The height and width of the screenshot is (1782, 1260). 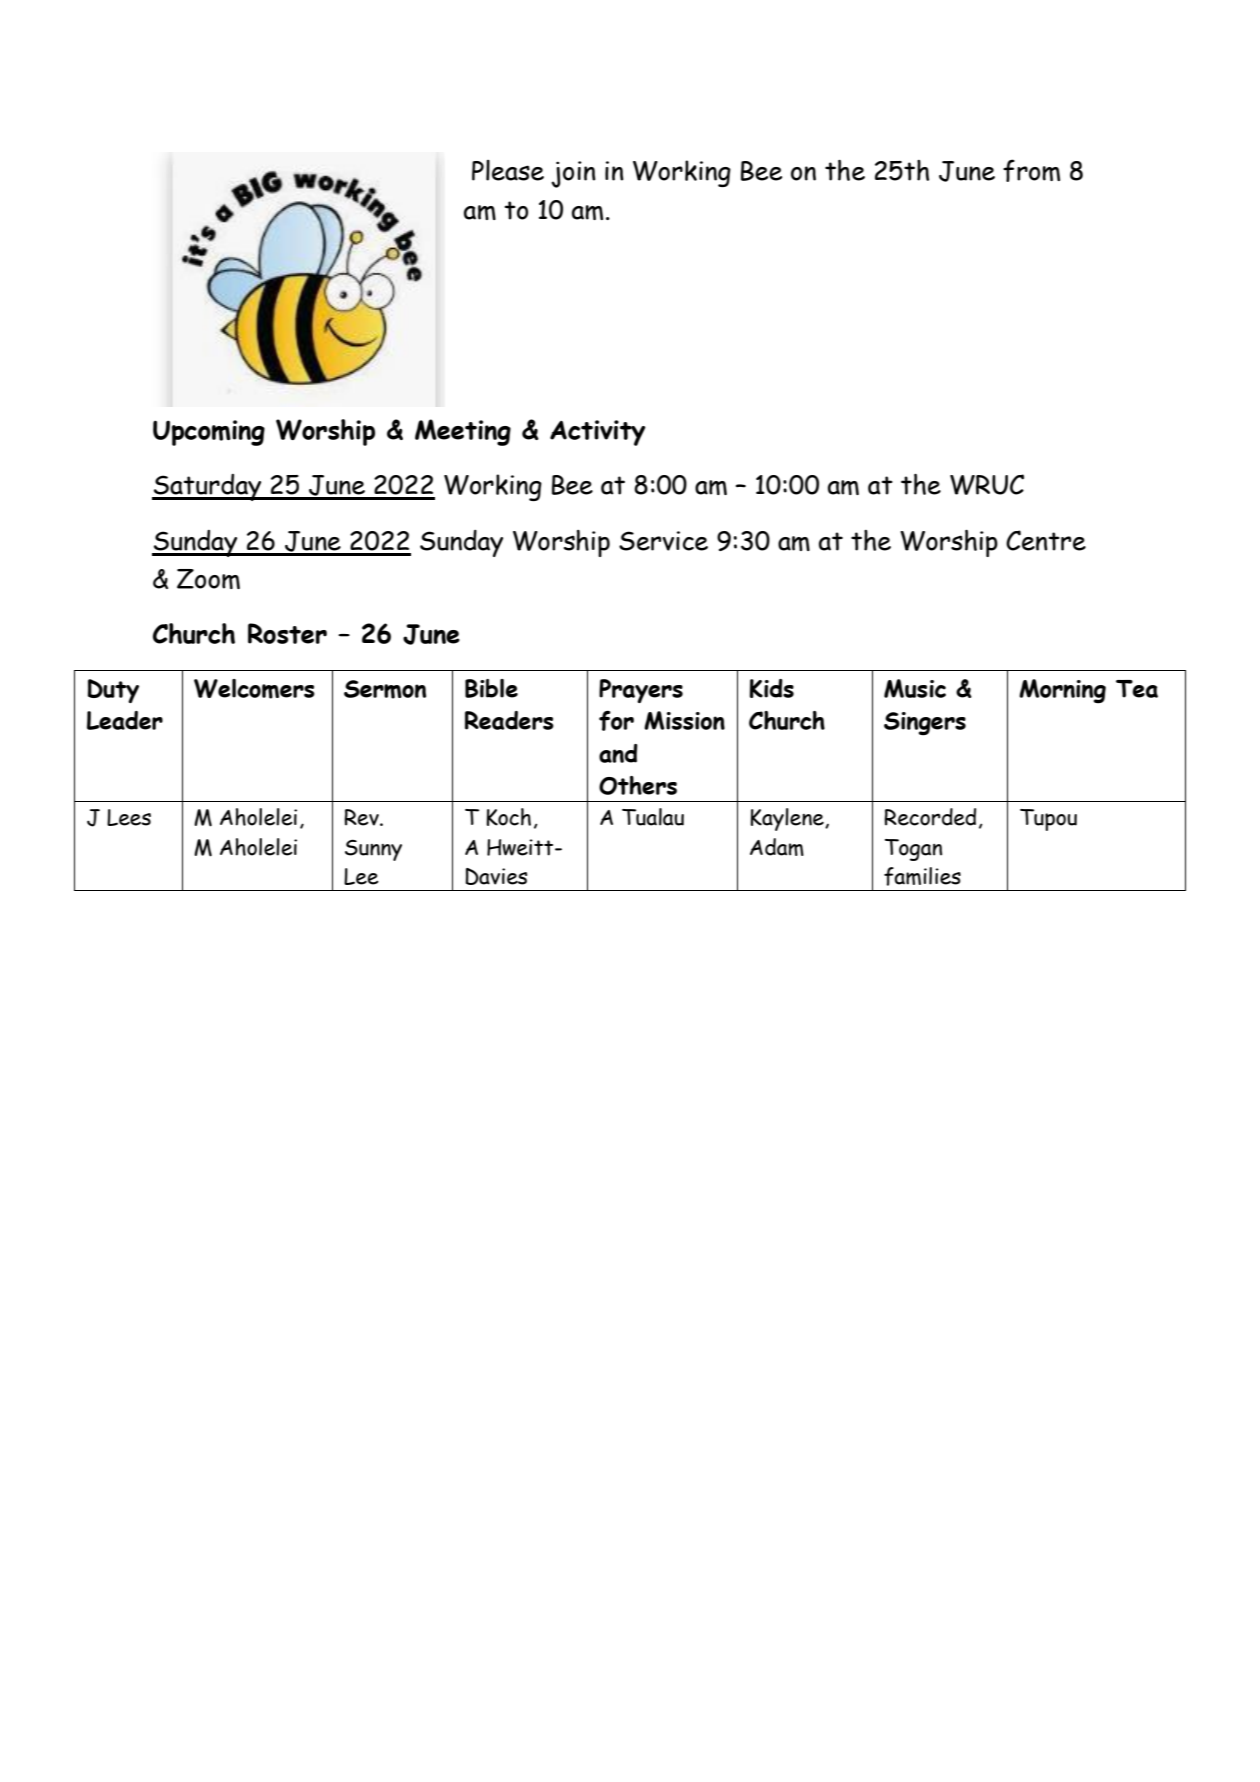 What do you see at coordinates (925, 724) in the screenshot?
I see `Singers` at bounding box center [925, 724].
